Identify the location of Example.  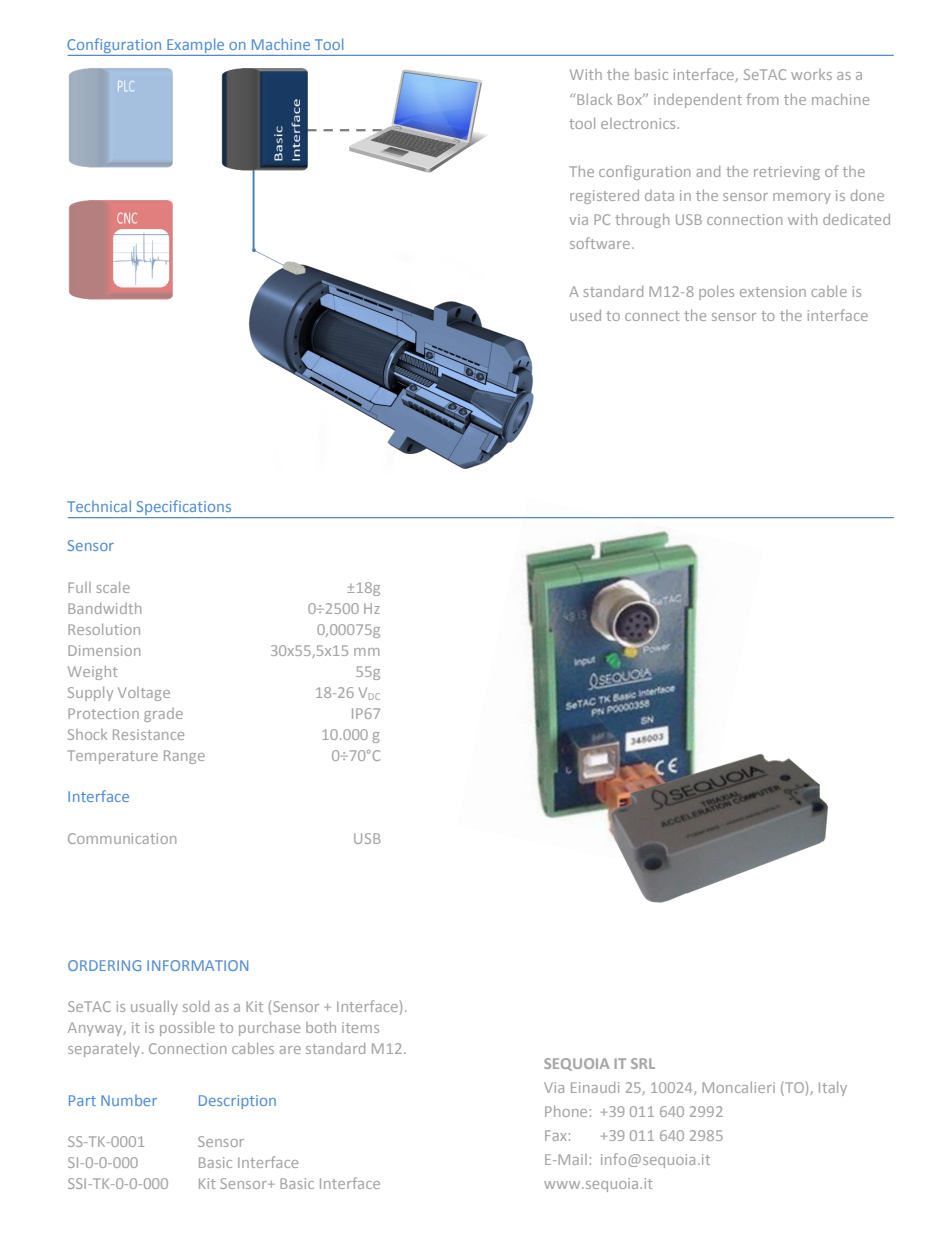
(196, 47).
